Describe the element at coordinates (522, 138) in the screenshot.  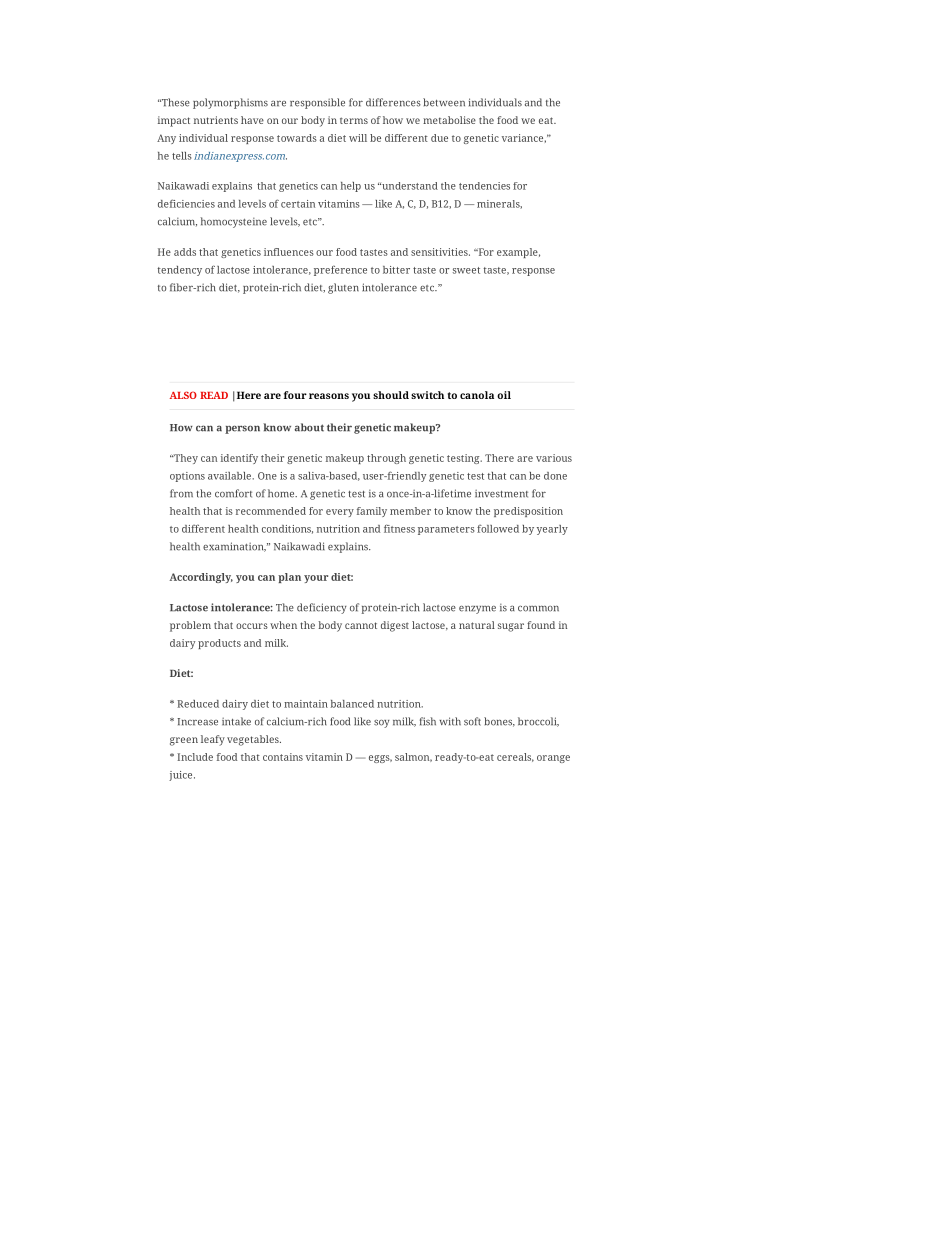
I see `variance` at that location.
